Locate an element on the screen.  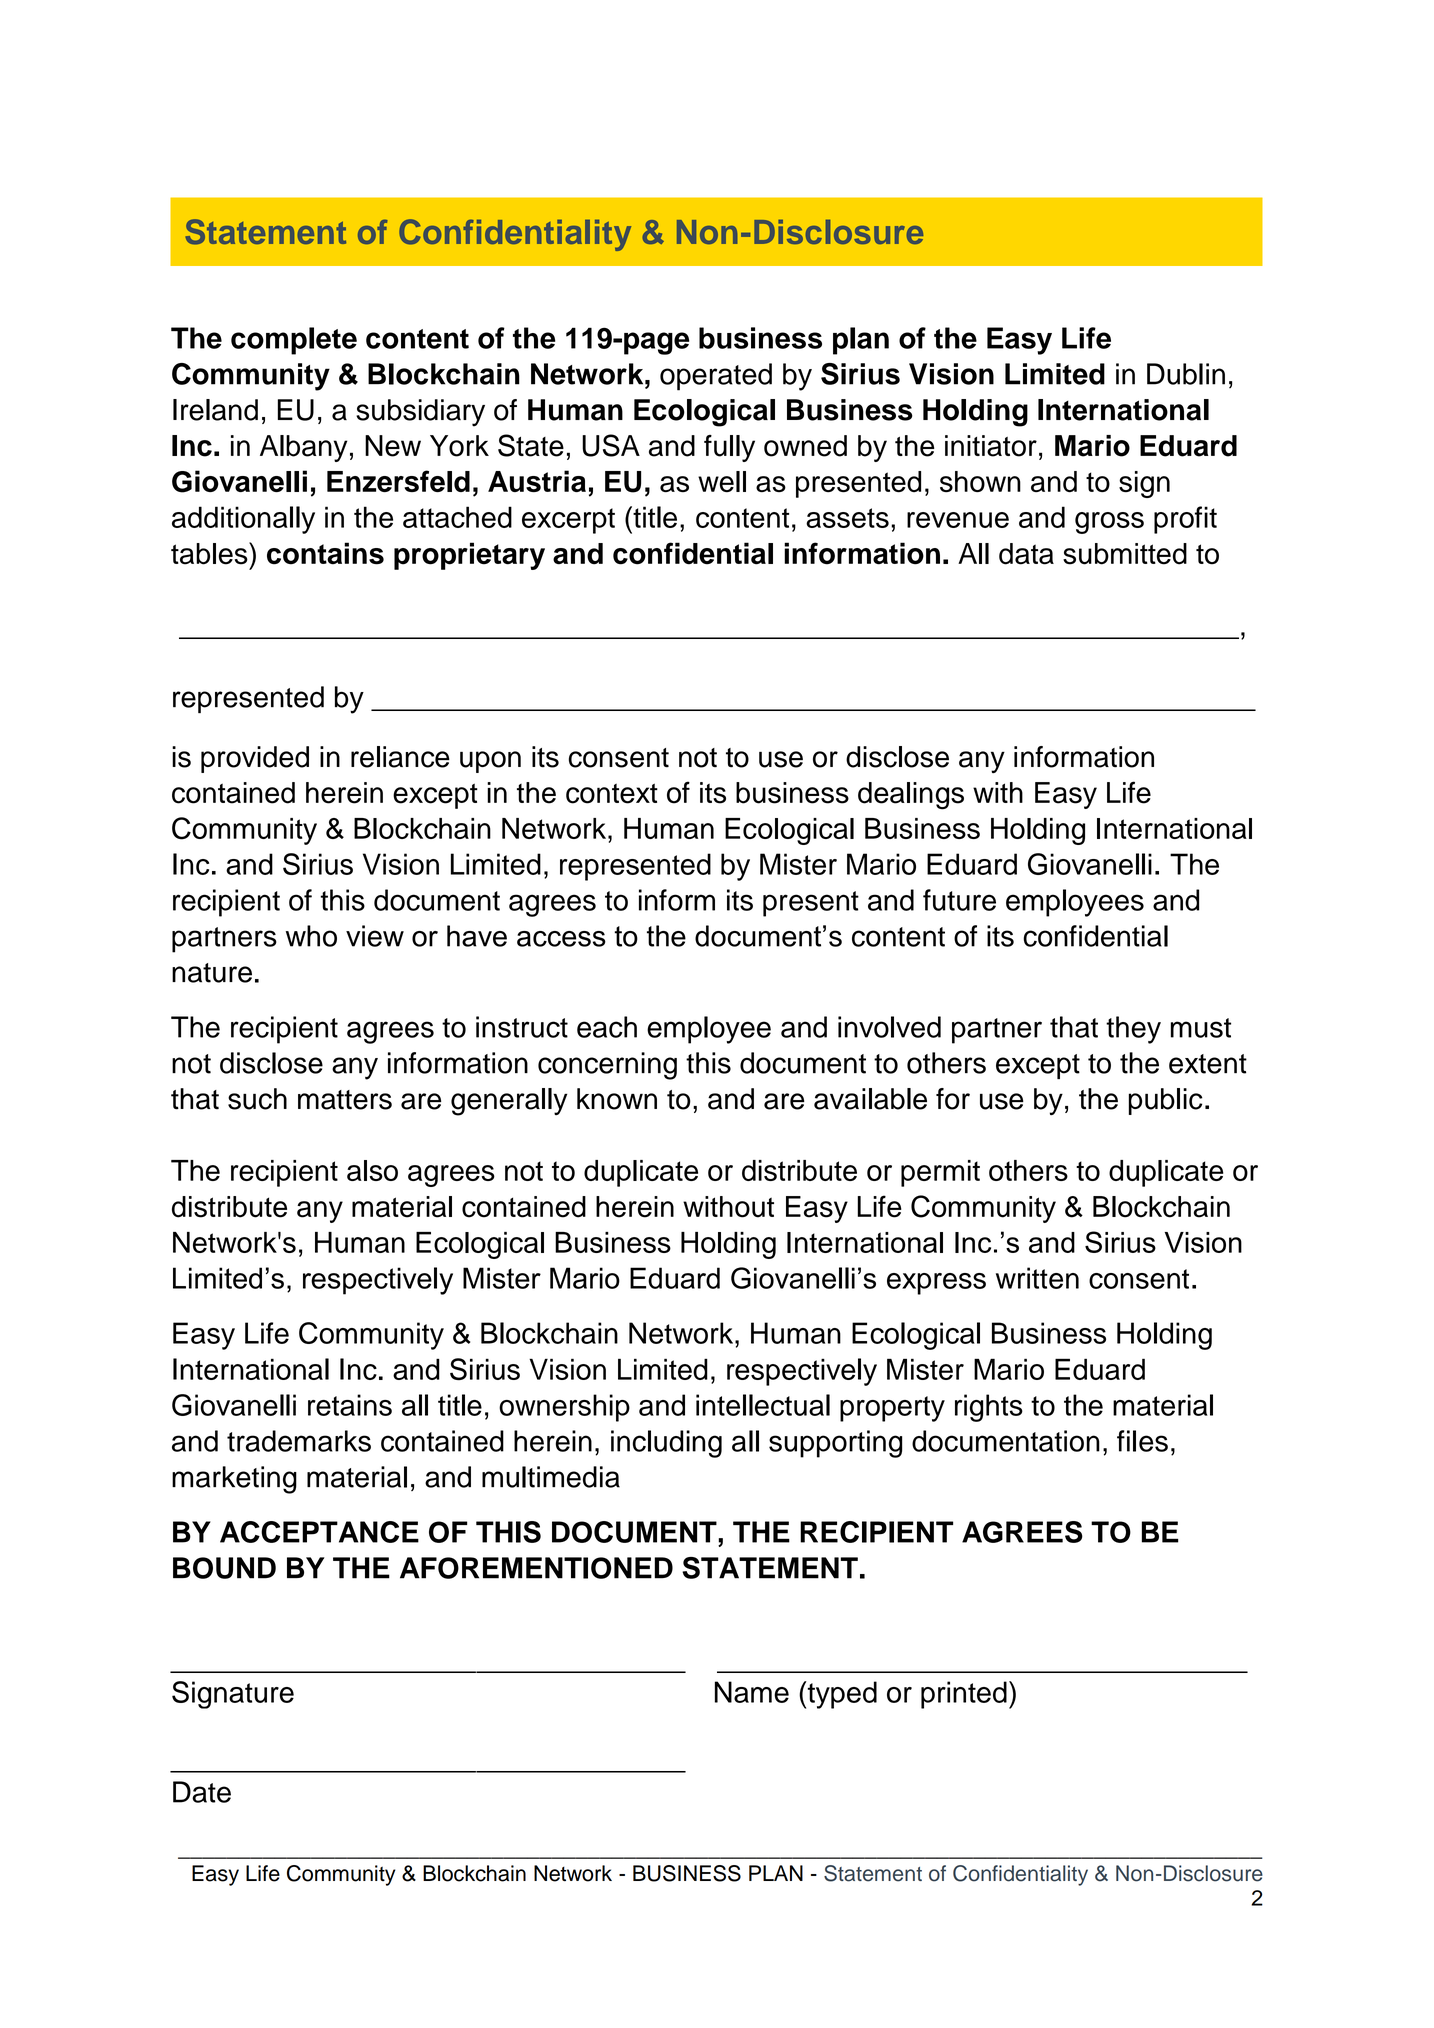
intellectual is located at coordinates (763, 1405).
